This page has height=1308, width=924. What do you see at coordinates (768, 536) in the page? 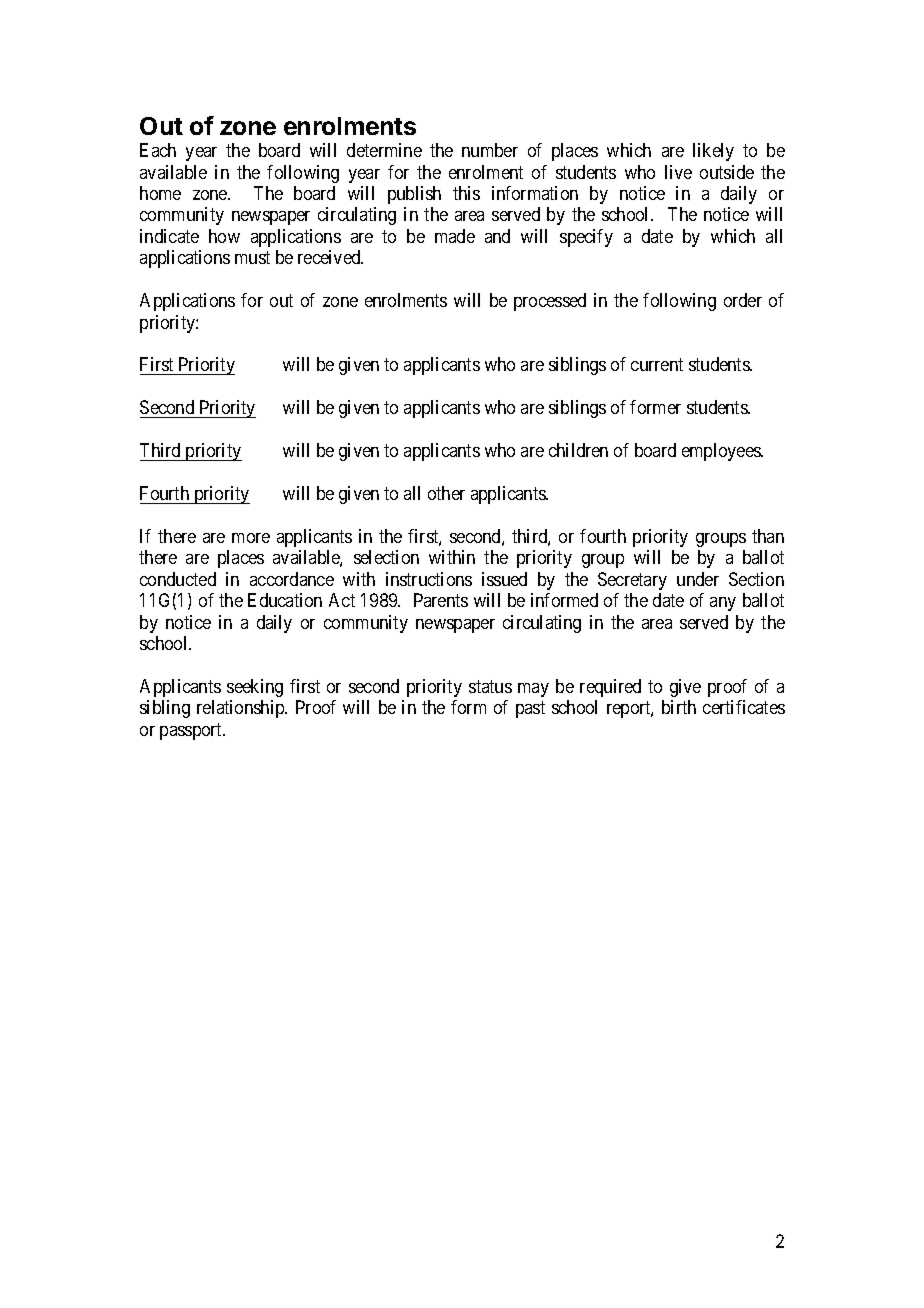
I see `than` at bounding box center [768, 536].
